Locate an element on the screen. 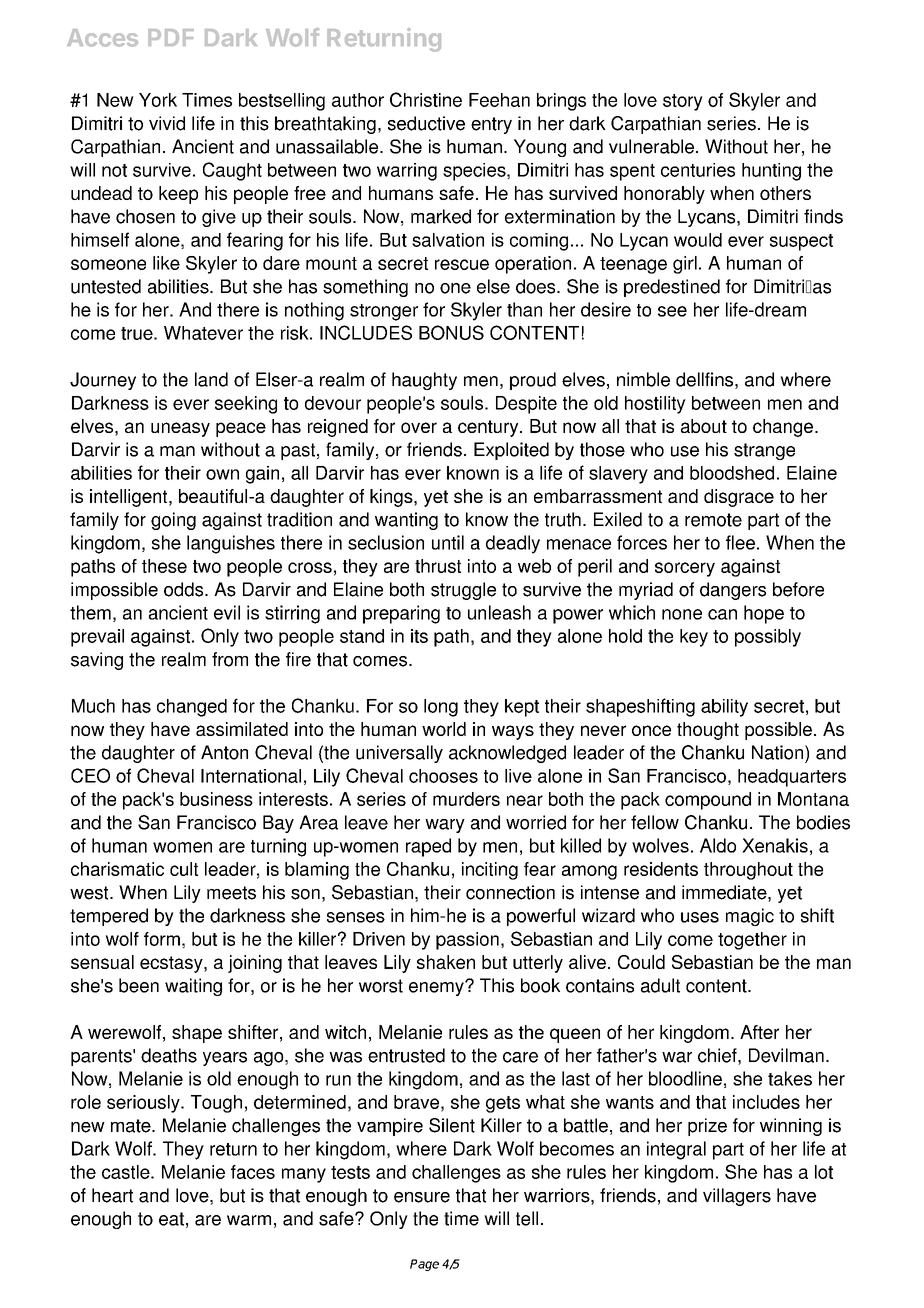  Christine is located at coordinates (426, 99).
